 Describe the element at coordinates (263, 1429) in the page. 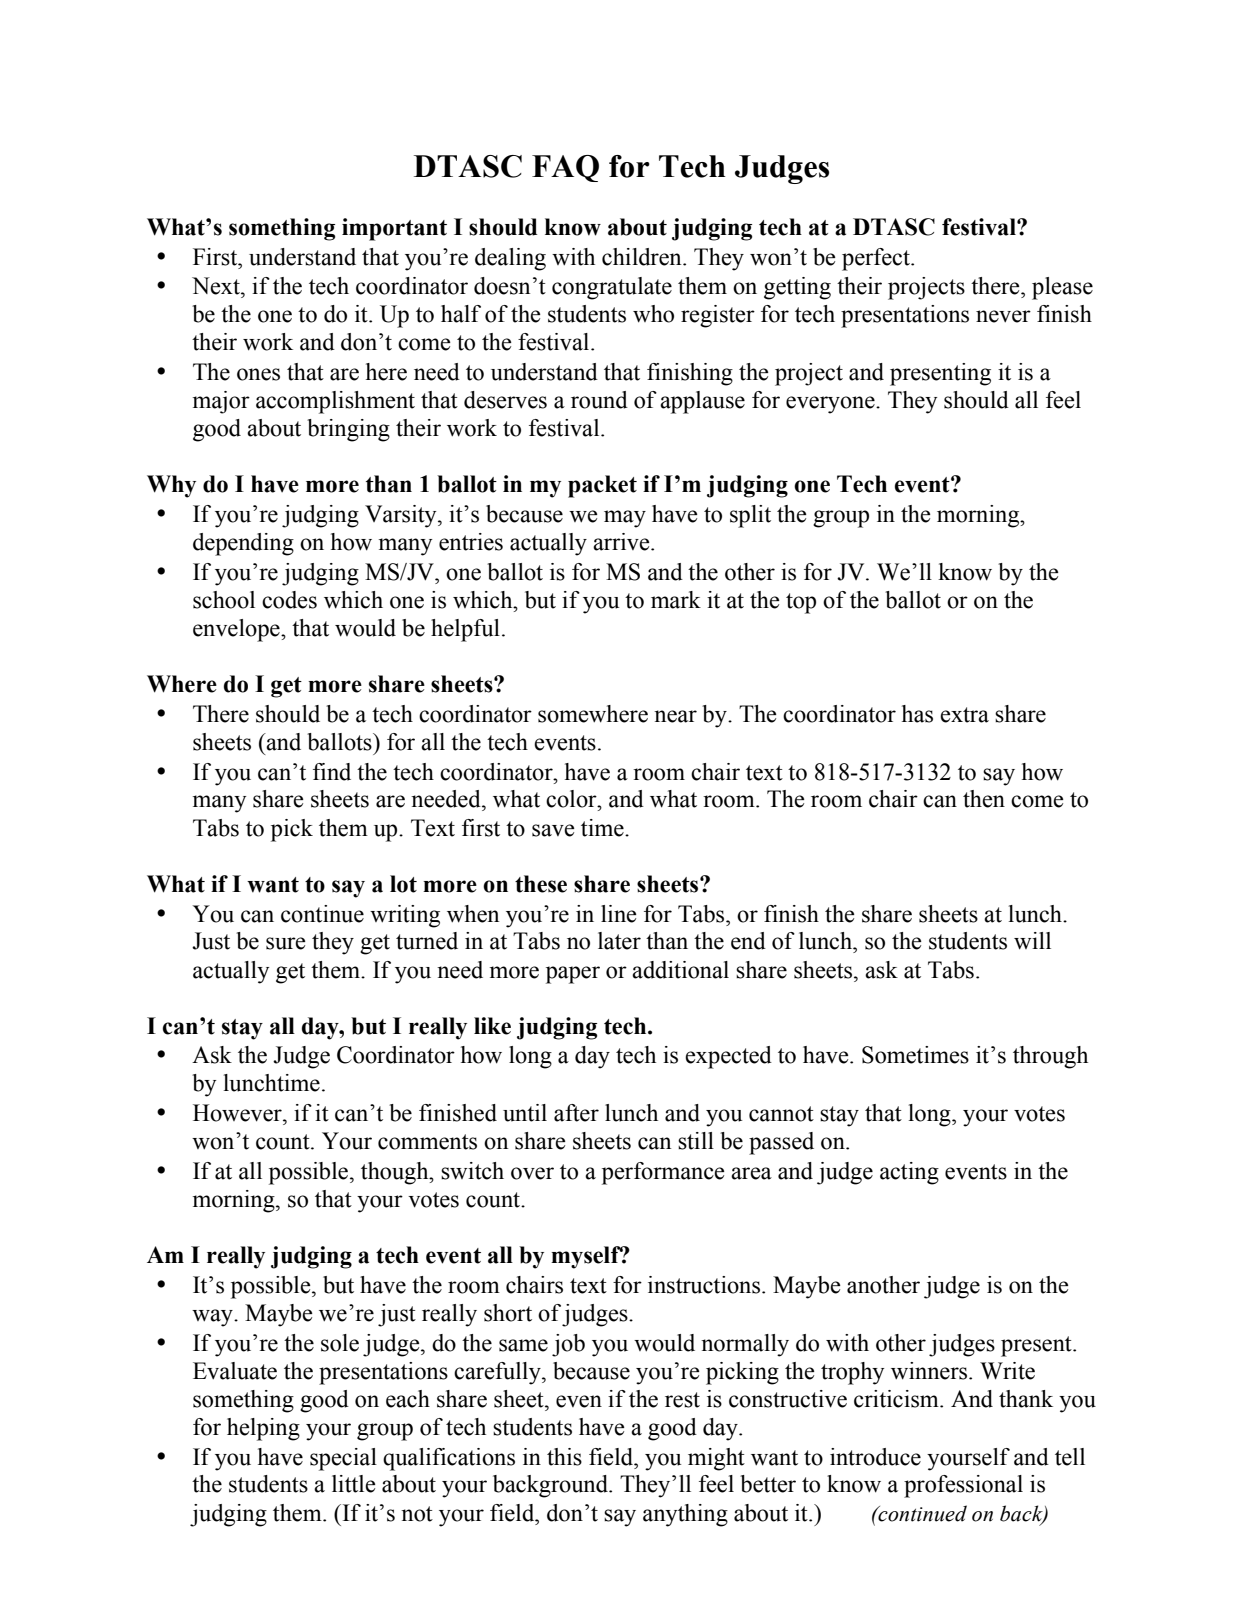

I see `helping` at that location.
